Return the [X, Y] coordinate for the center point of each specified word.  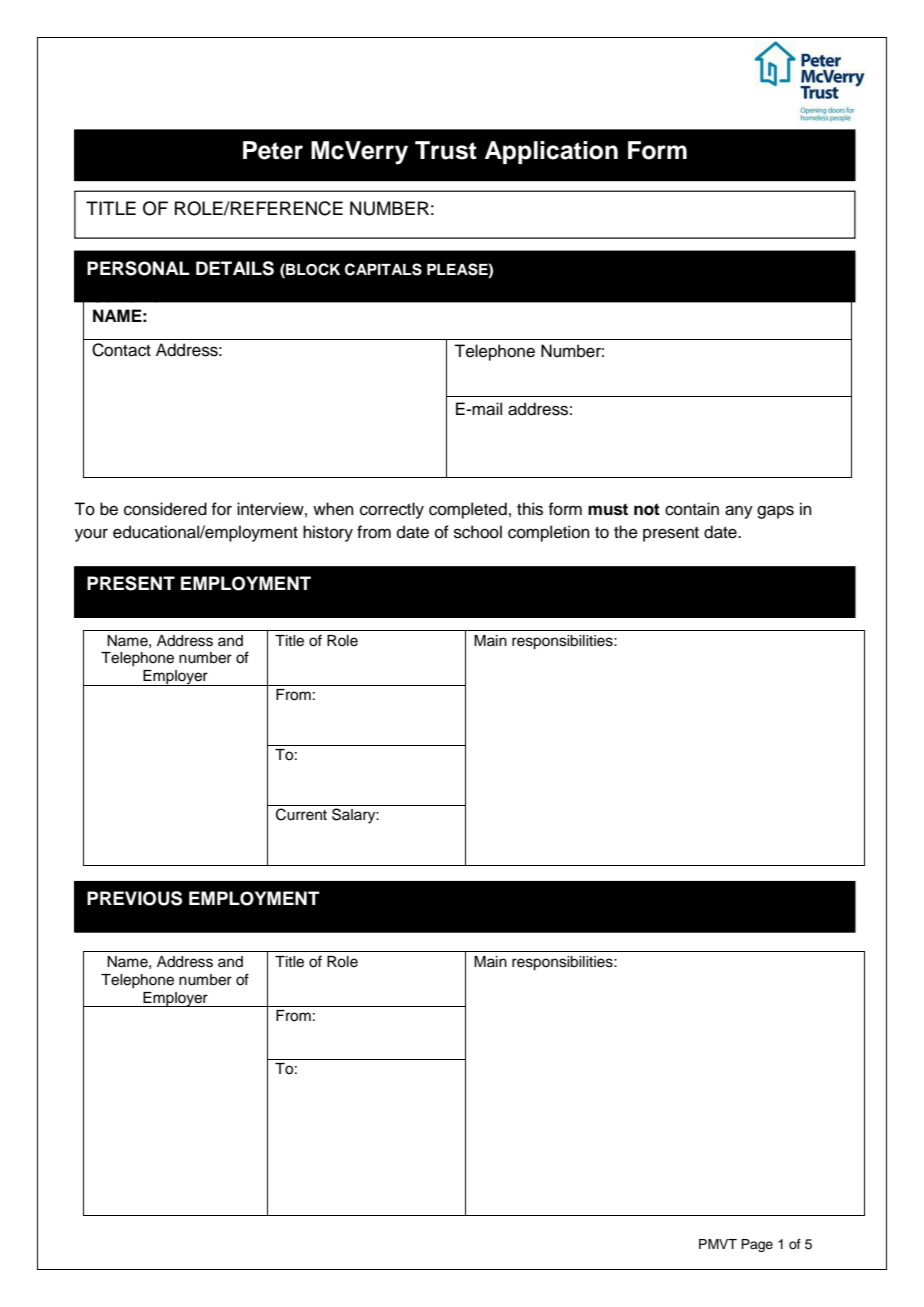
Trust [446, 150]
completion [549, 533]
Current [301, 814]
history [328, 533]
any [739, 512]
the [626, 532]
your [91, 535]
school [478, 532]
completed [468, 510]
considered [165, 509]
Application [551, 152]
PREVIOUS [134, 898]
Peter [273, 150]
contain [692, 509]
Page [757, 1245]
